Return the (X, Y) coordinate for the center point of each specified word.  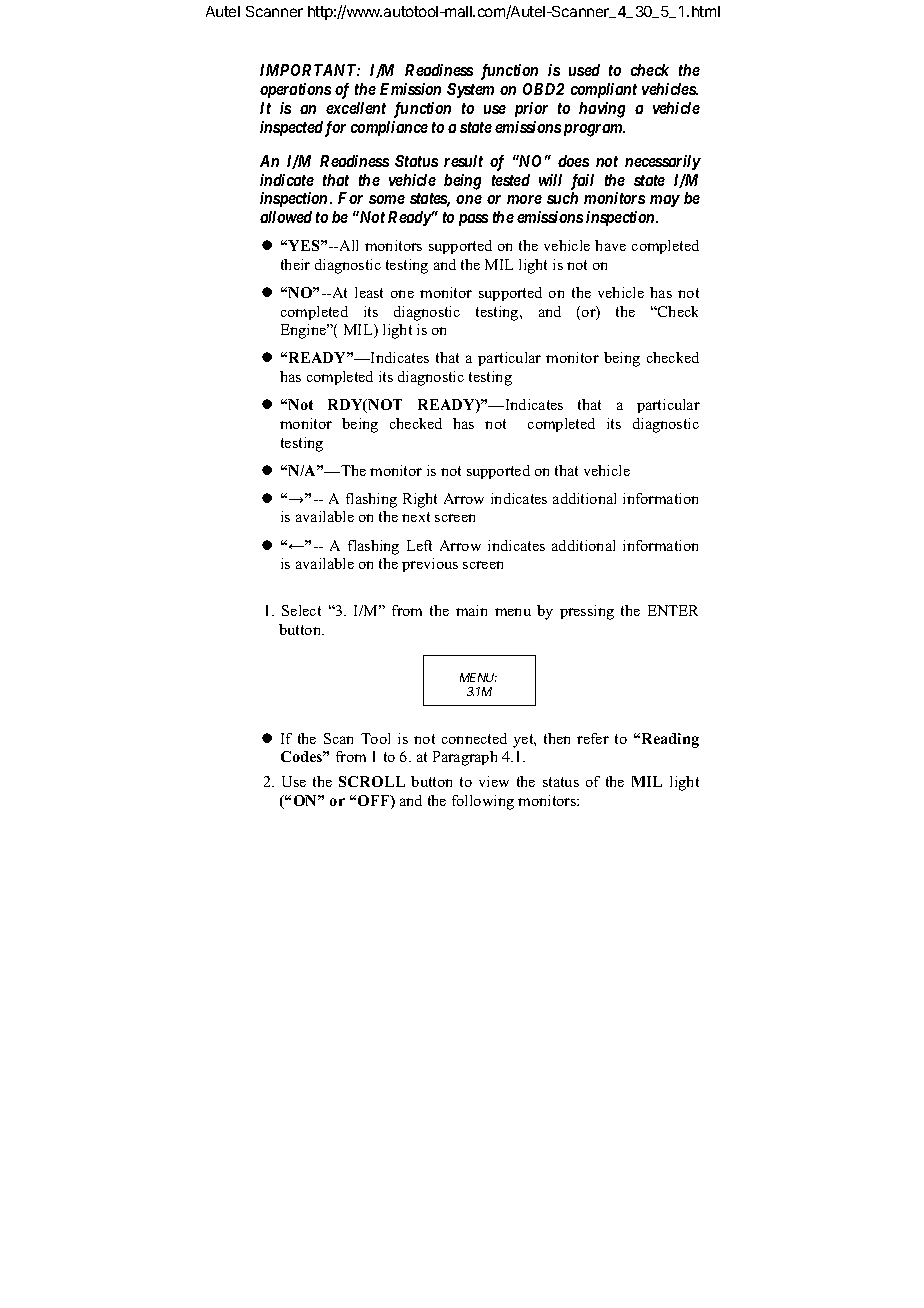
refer (593, 738)
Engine (305, 331)
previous (430, 565)
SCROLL (372, 781)
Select (301, 610)
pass (473, 220)
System (470, 90)
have (610, 245)
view (494, 781)
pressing (587, 612)
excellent (356, 108)
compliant (604, 90)
